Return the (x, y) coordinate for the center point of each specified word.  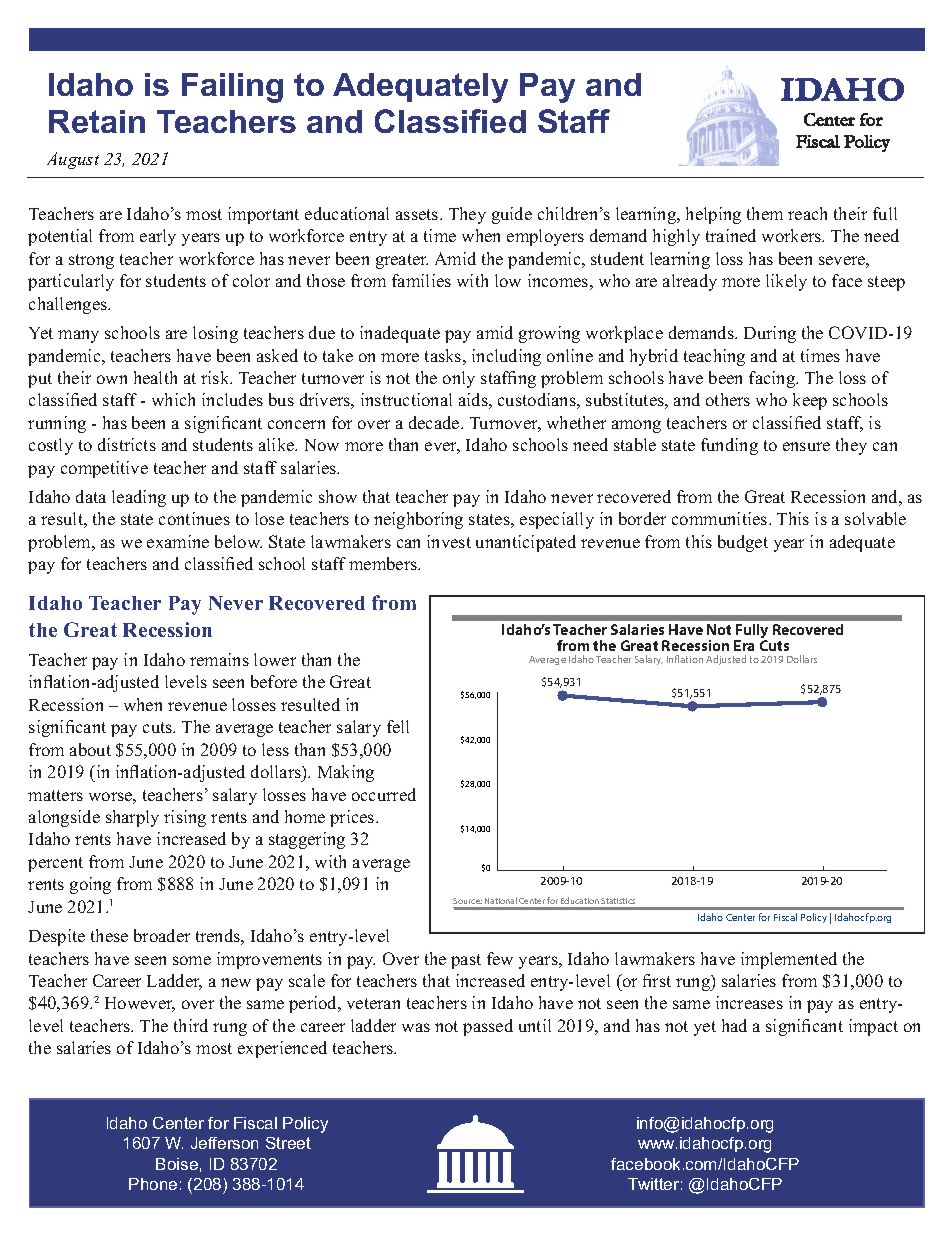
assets (418, 214)
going (90, 885)
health (155, 377)
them (765, 213)
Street (288, 1143)
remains (219, 659)
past (466, 961)
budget (743, 543)
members (384, 563)
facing (773, 379)
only (459, 379)
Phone (153, 1184)
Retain (97, 121)
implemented (789, 960)
